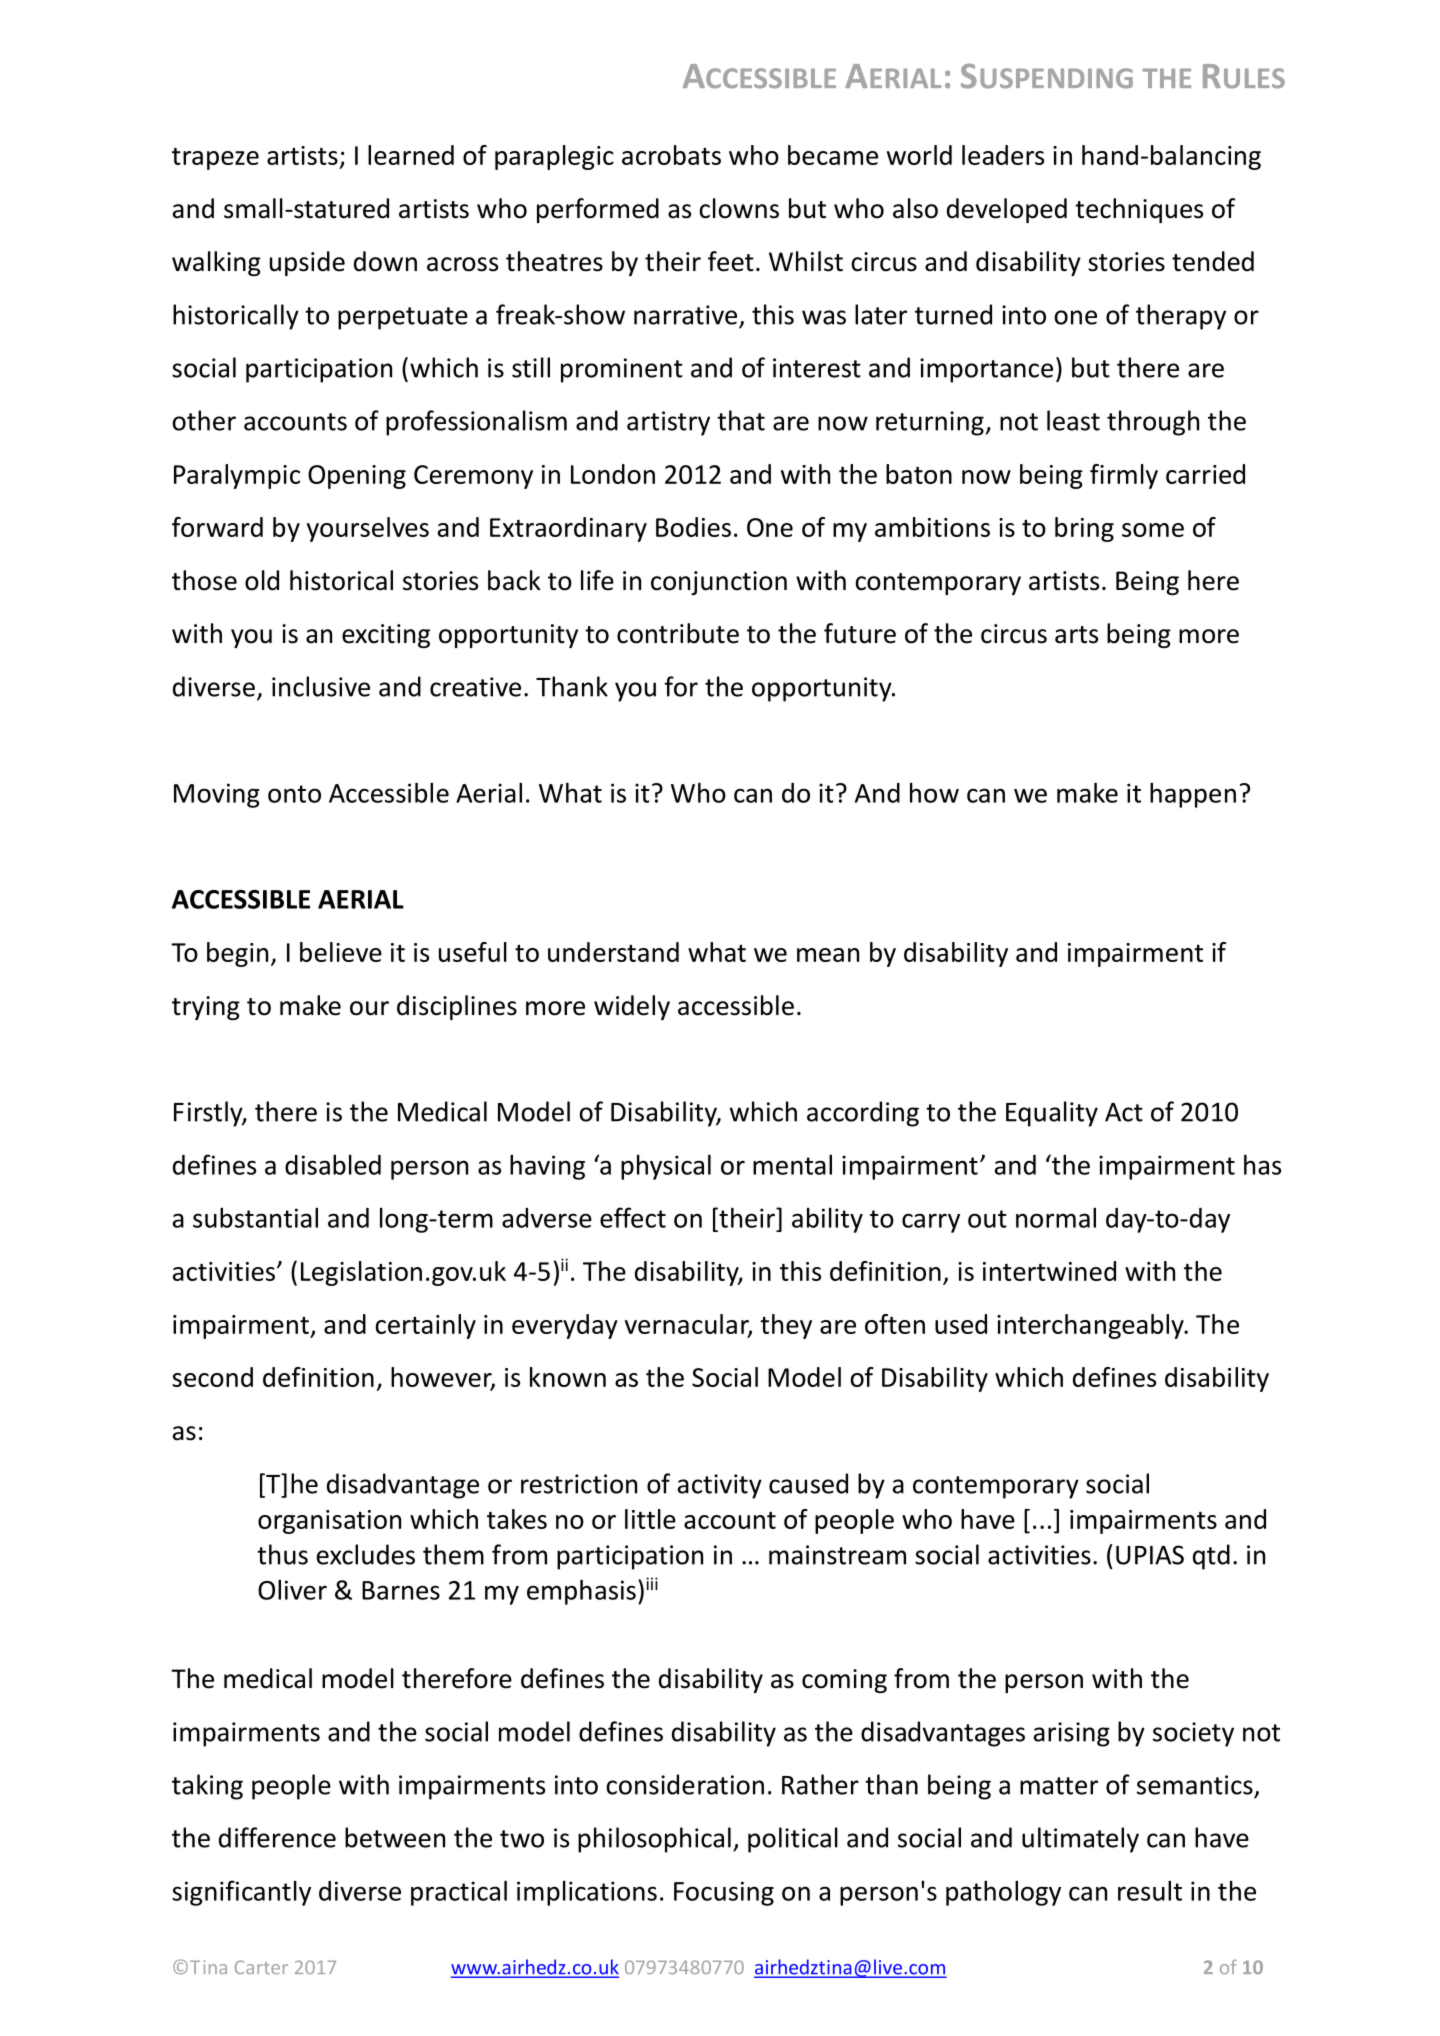  What do you see at coordinates (307, 263) in the image?
I see `upside` at bounding box center [307, 263].
